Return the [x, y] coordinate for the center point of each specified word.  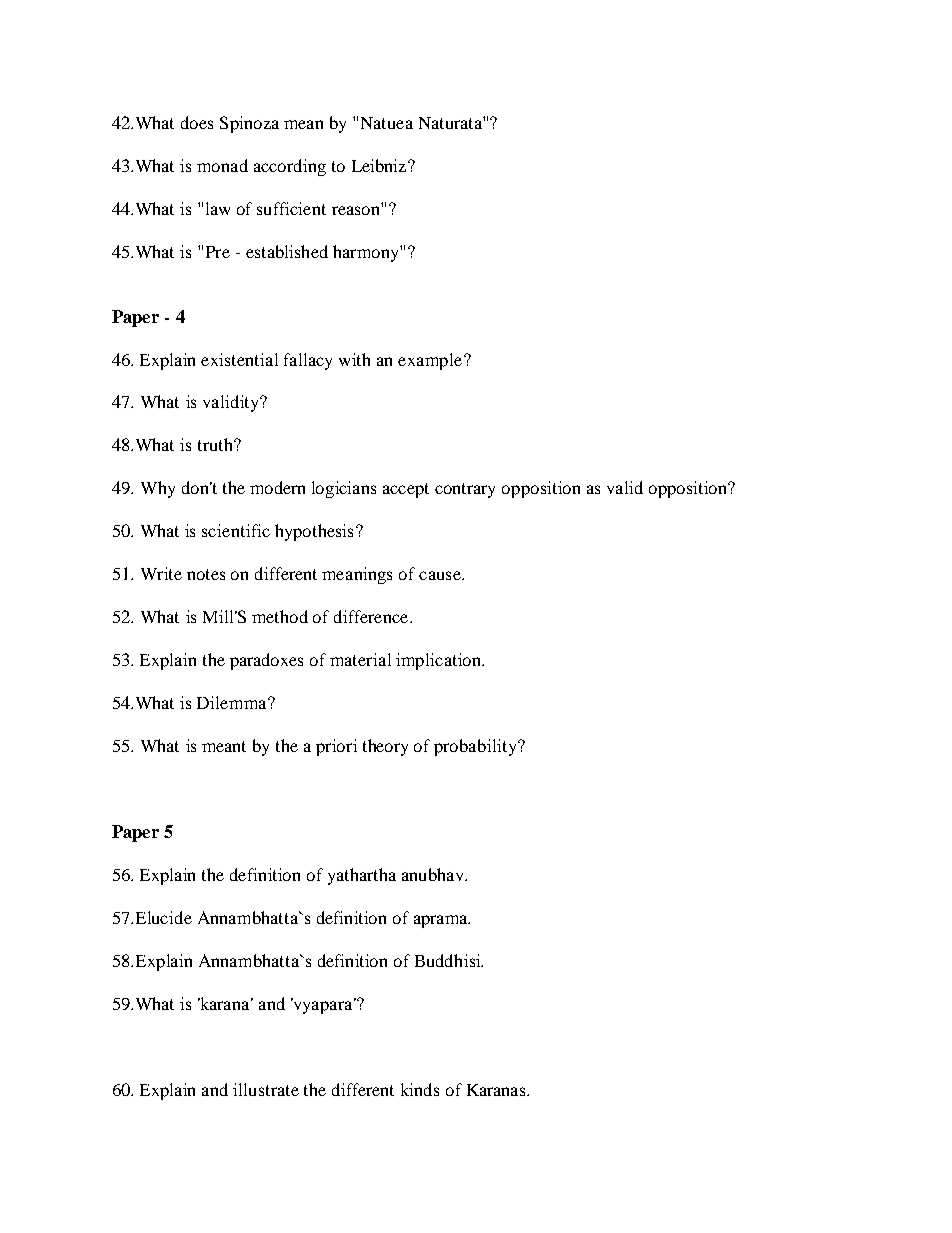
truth [216, 444]
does [197, 122]
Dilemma [233, 702]
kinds [420, 1089]
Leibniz [380, 165]
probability [476, 747]
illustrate [266, 1089]
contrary [465, 490]
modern [277, 487]
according [290, 167]
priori [336, 747]
